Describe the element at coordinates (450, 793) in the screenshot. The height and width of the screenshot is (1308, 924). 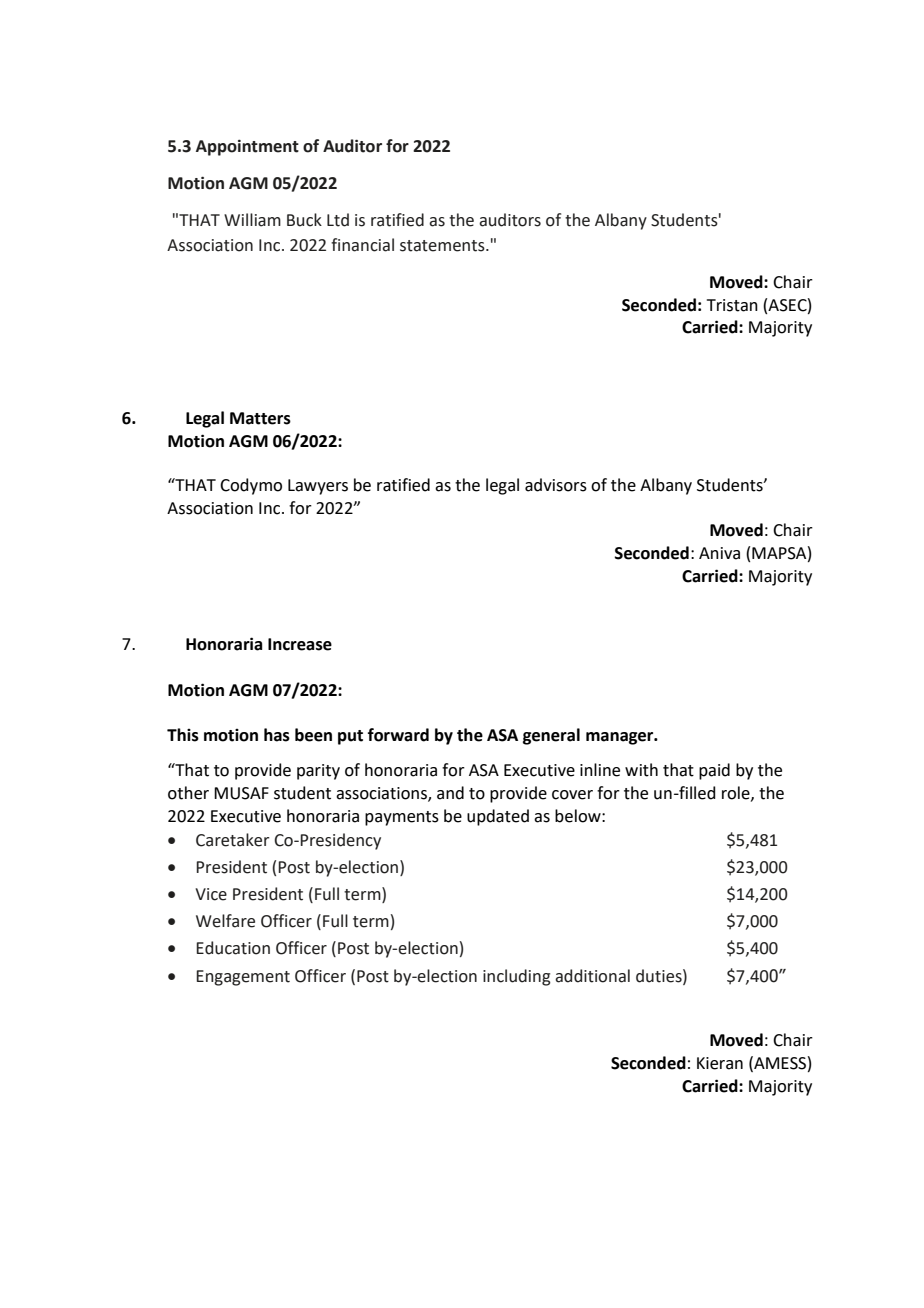
I see `and` at that location.
